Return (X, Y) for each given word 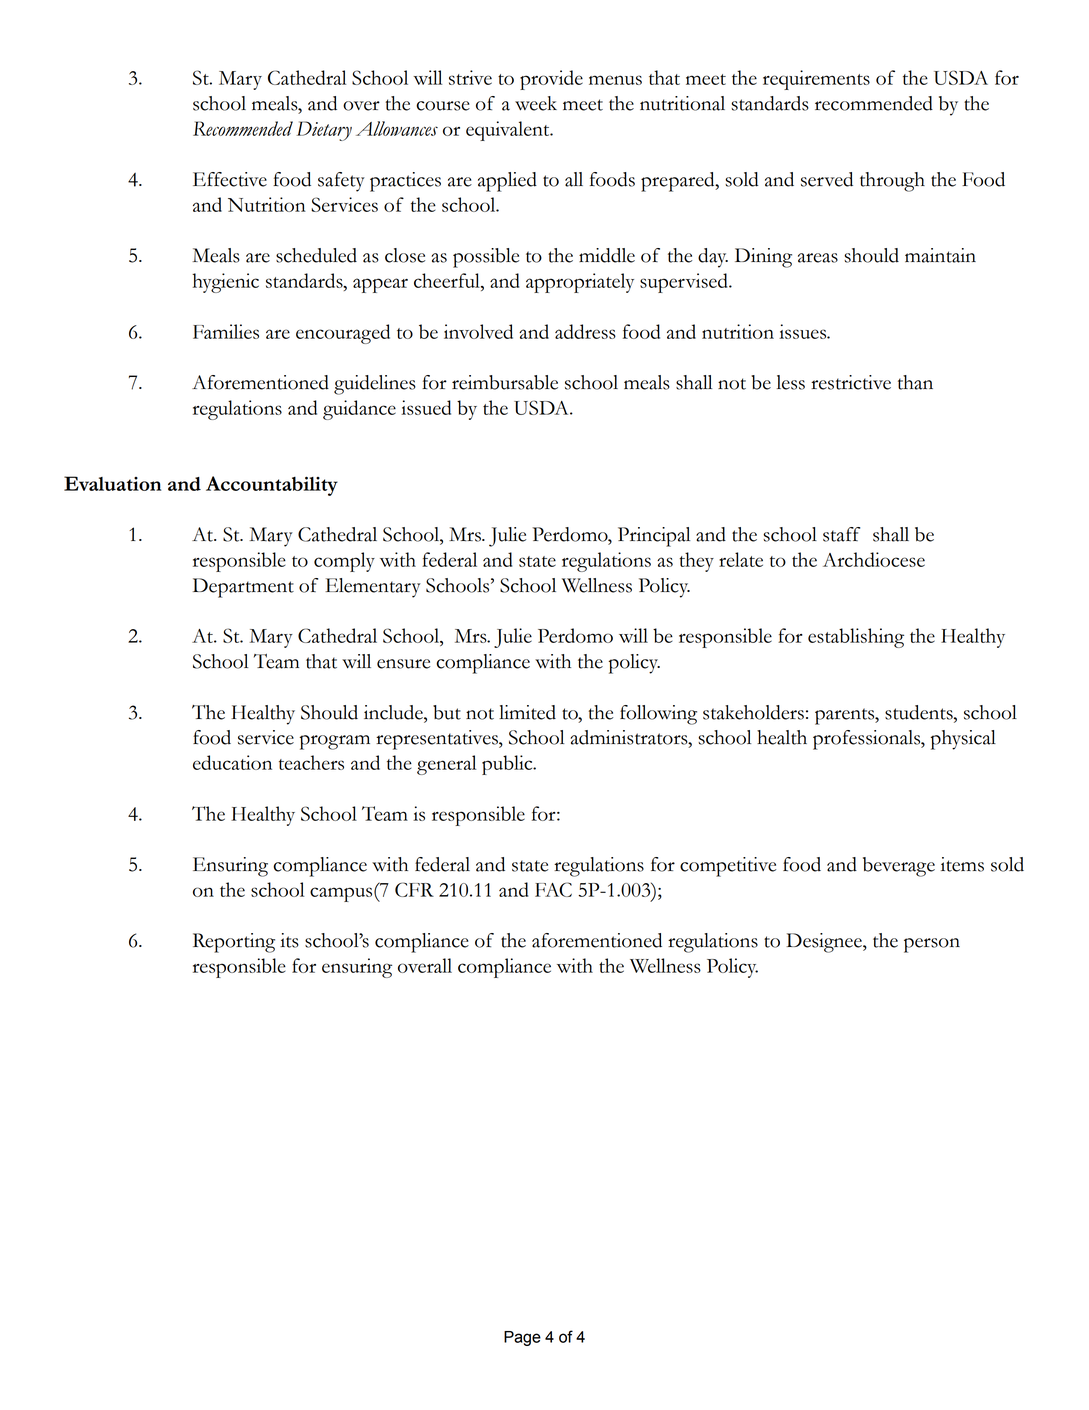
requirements (816, 80)
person (932, 945)
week (536, 103)
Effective (230, 179)
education (232, 762)
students (920, 713)
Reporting (234, 943)
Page (522, 1338)
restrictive (851, 382)
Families (226, 331)
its (289, 940)
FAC (553, 889)
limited (527, 712)
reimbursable (505, 382)
